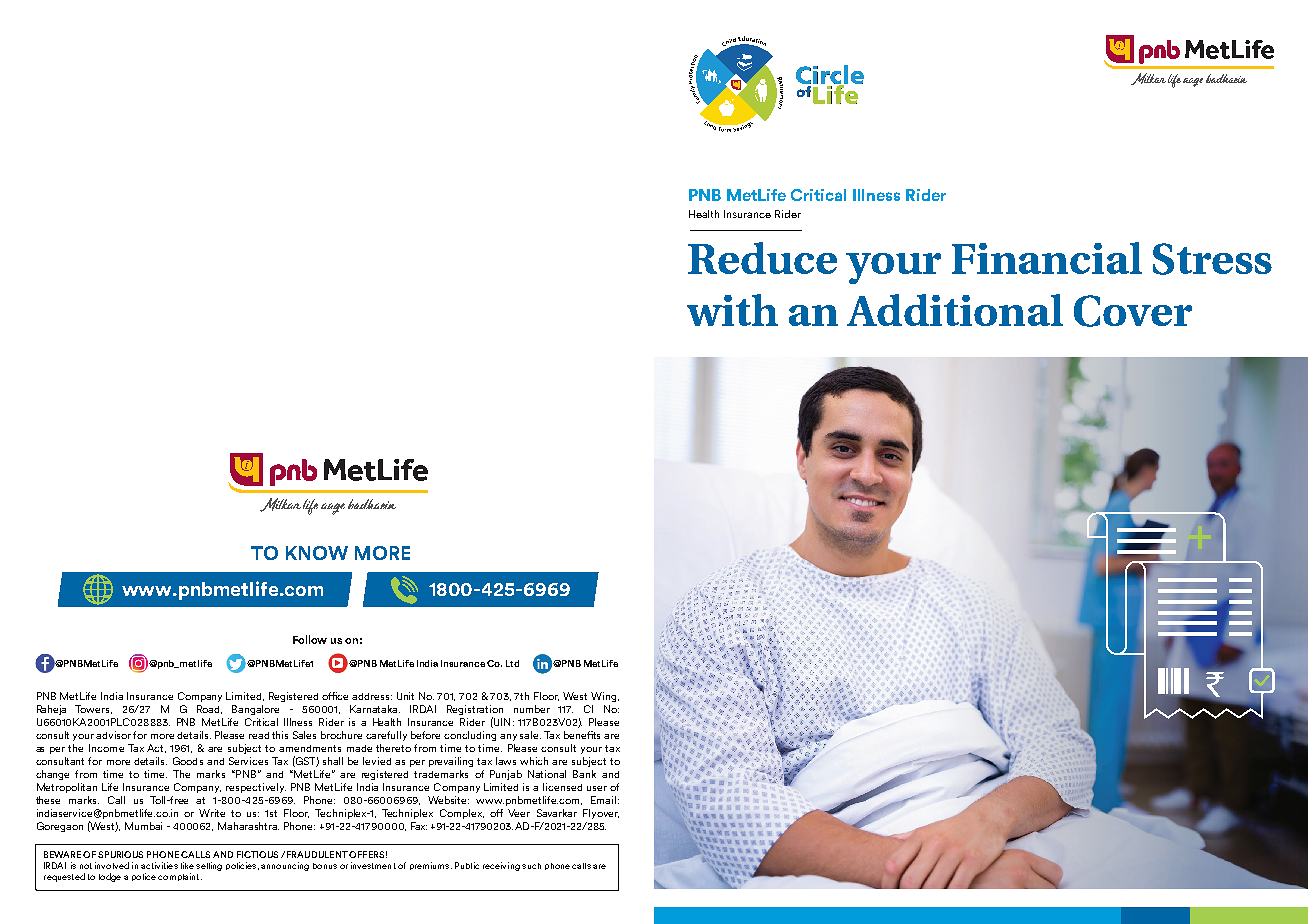  Describe the element at coordinates (1133, 311) in the page. I see `Cover` at that location.
